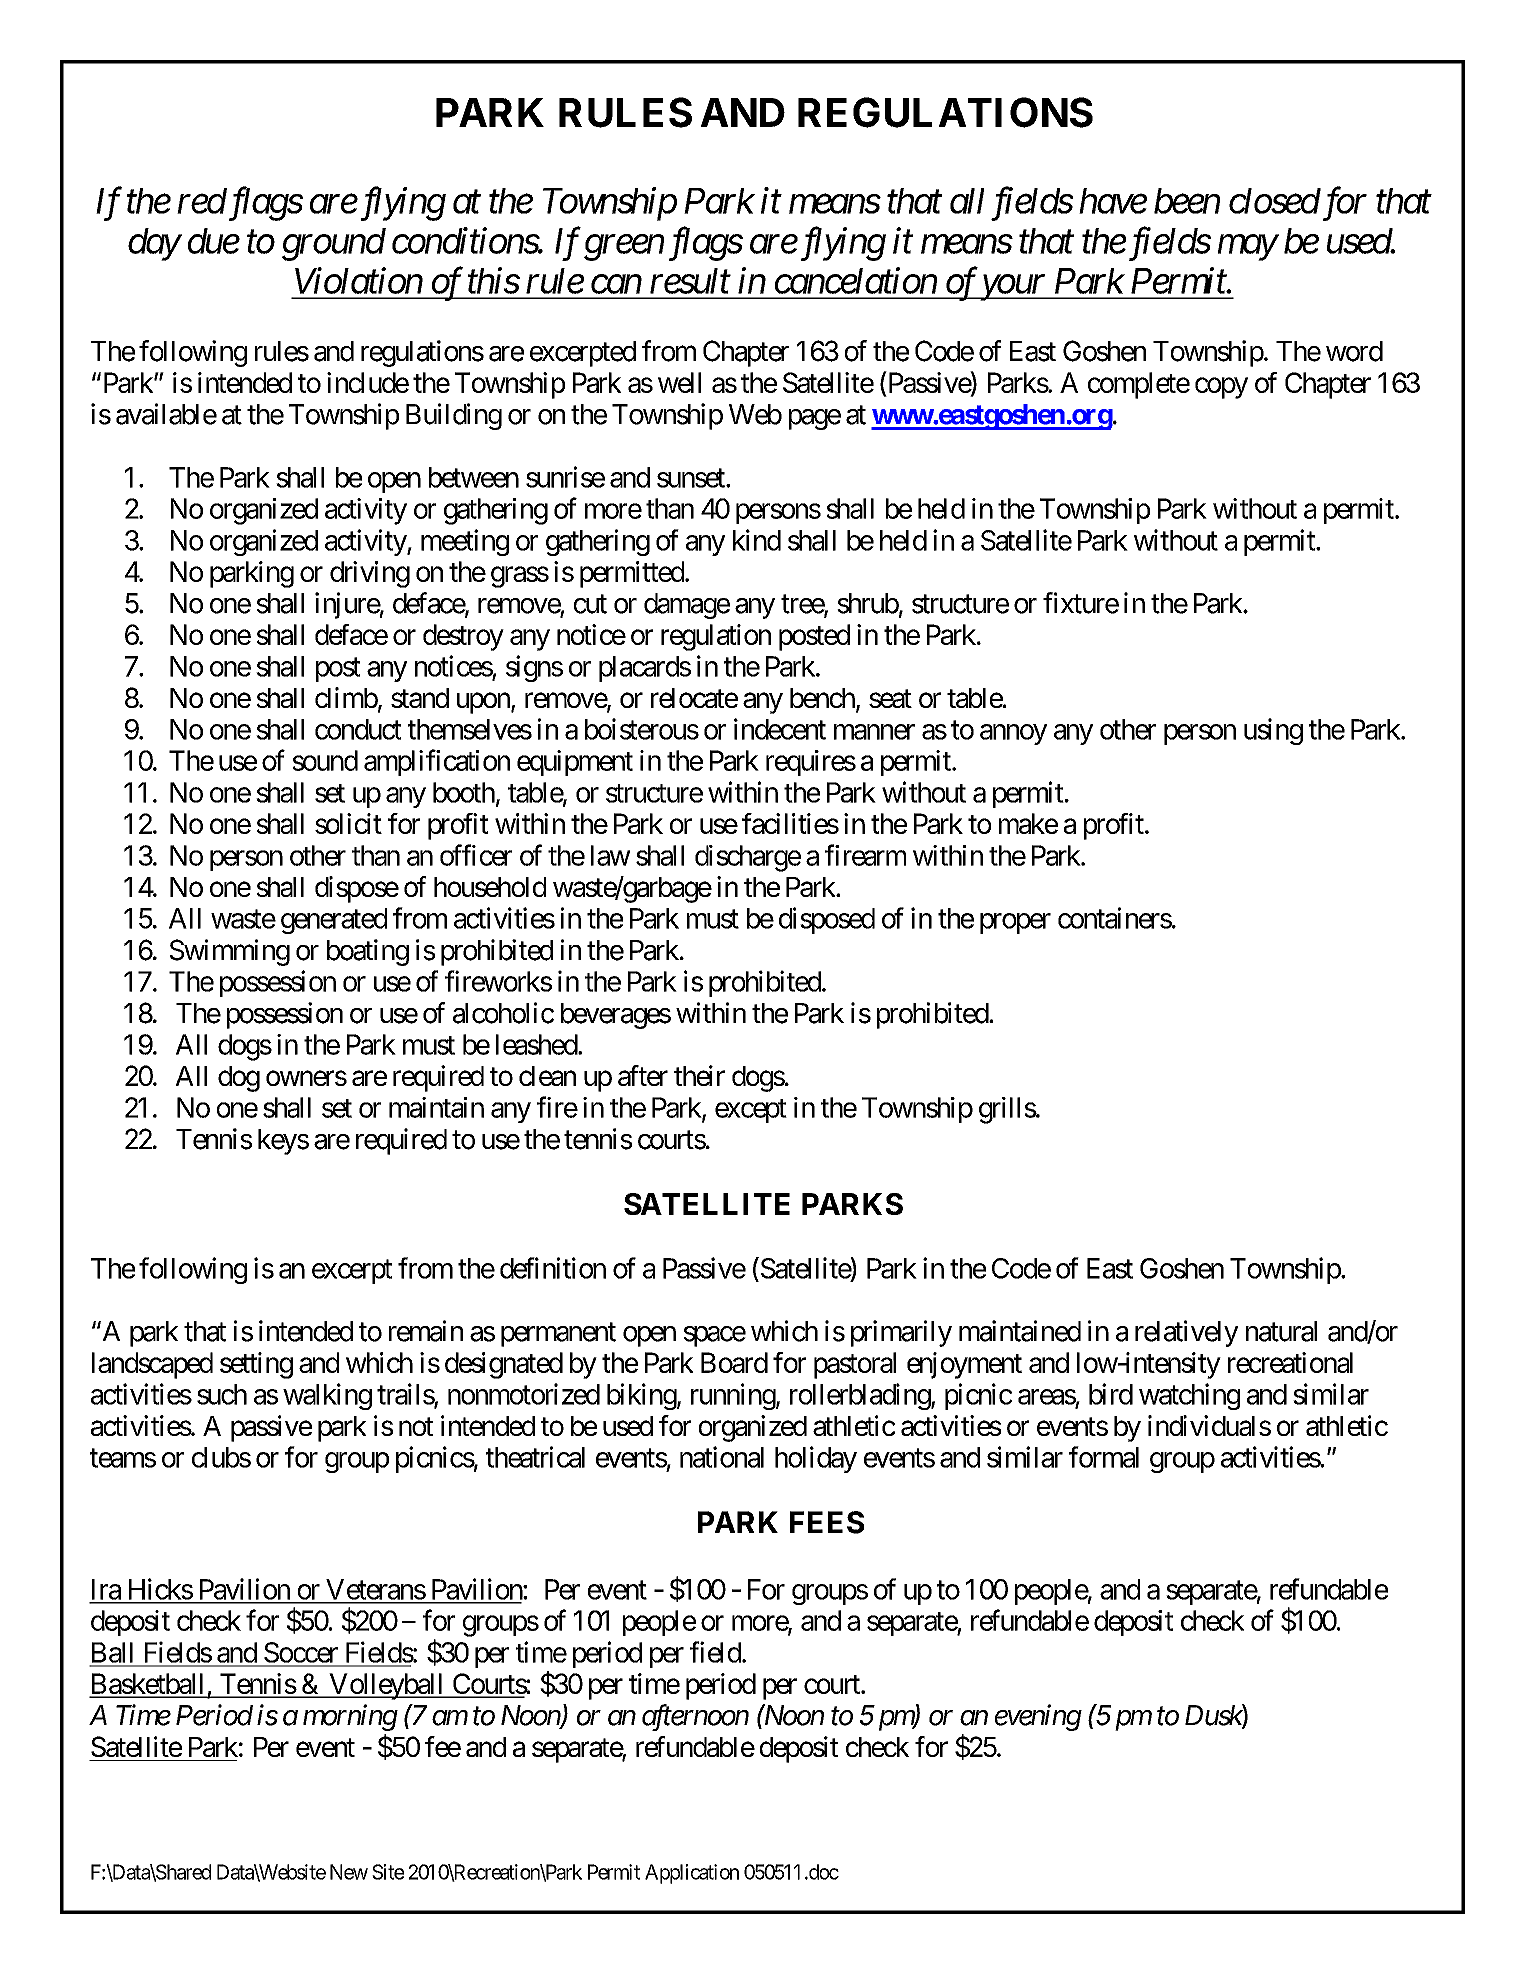  What do you see at coordinates (1187, 201) in the document?
I see `been` at bounding box center [1187, 201].
